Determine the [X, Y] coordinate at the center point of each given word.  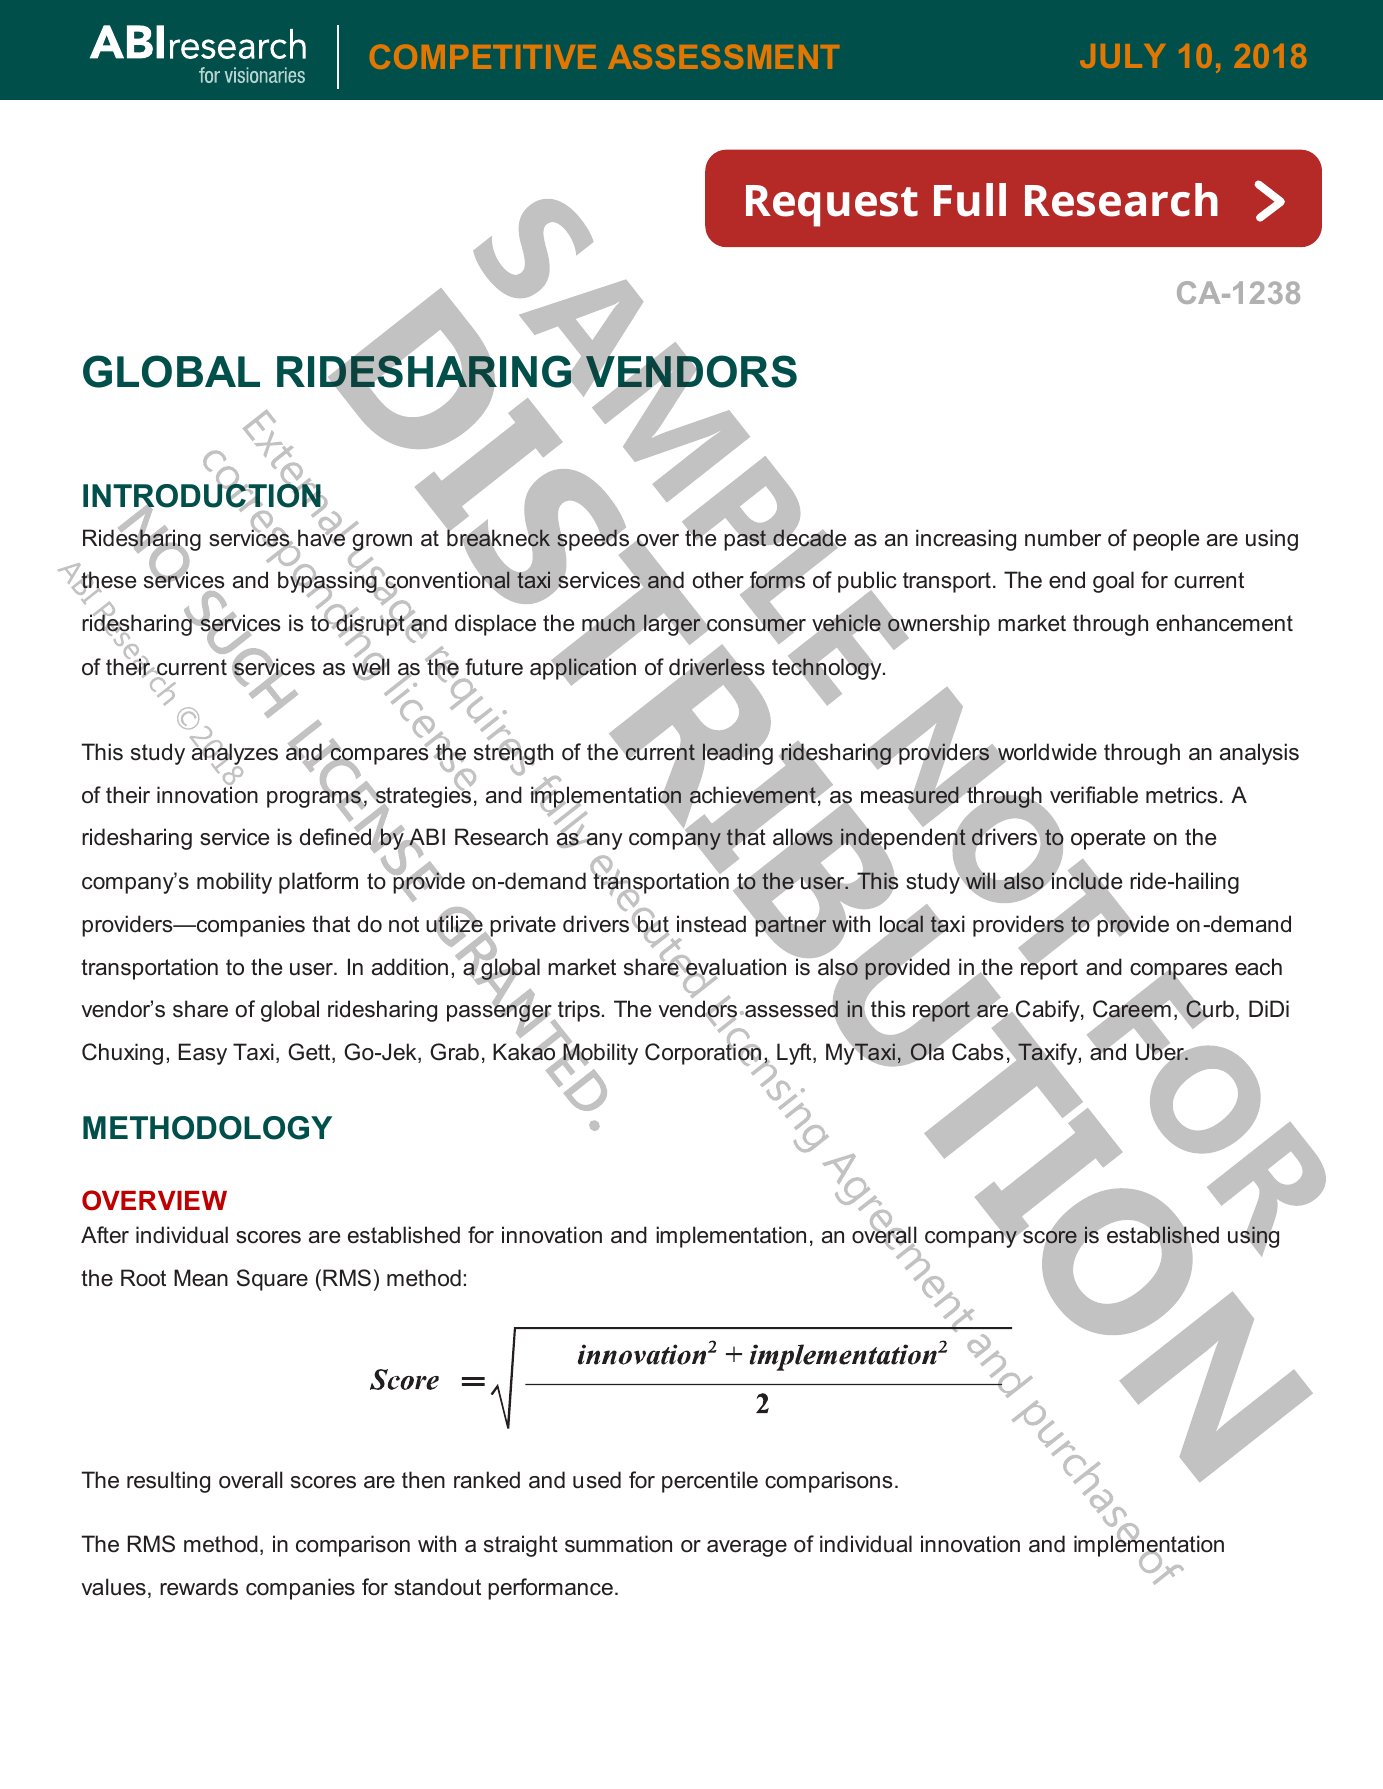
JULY [1122, 56]
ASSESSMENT [723, 56]
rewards [199, 1587]
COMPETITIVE [483, 56]
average [747, 1548]
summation [618, 1544]
